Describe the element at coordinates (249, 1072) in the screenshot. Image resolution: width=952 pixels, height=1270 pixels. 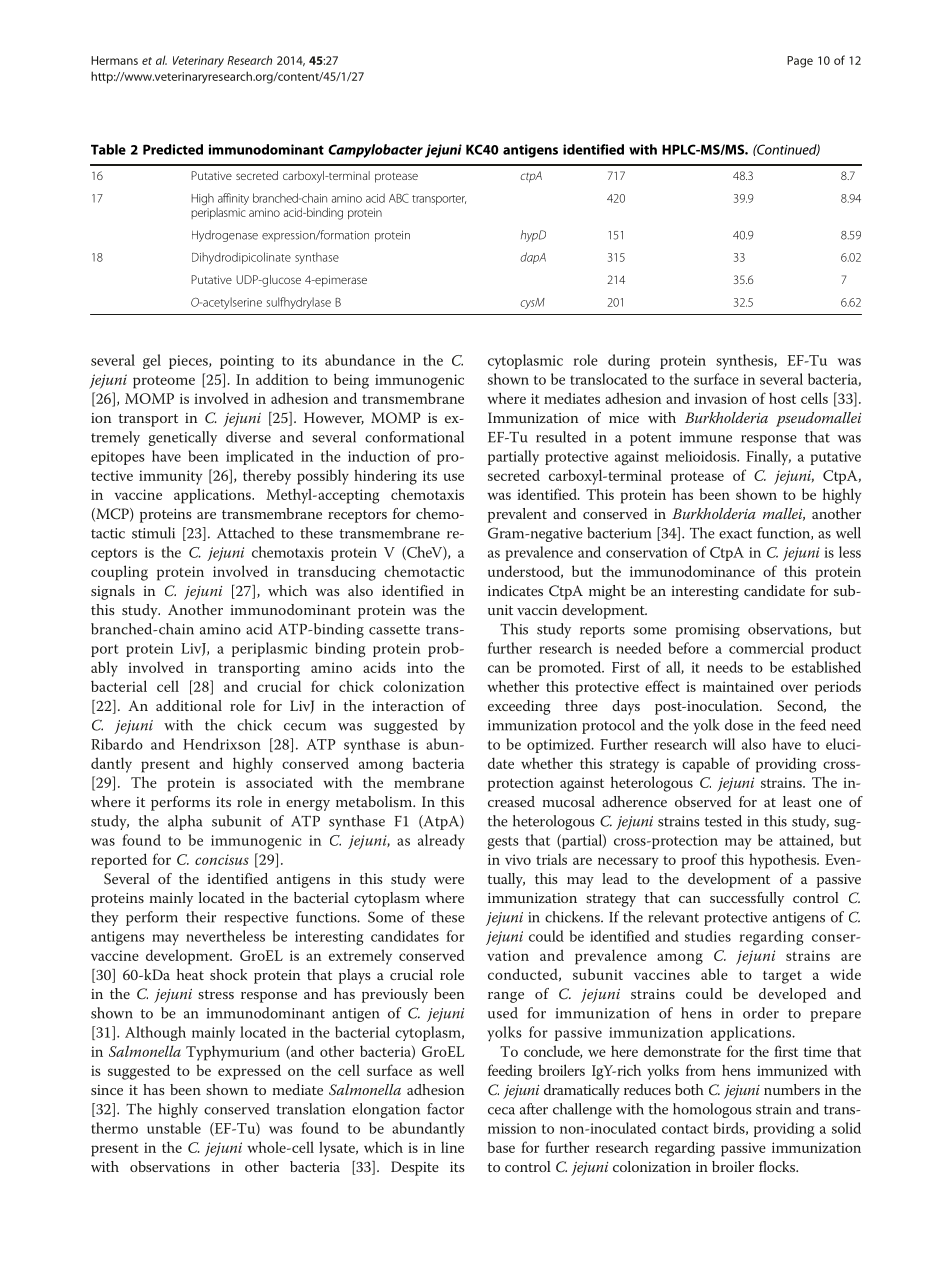
I see `expressed` at that location.
